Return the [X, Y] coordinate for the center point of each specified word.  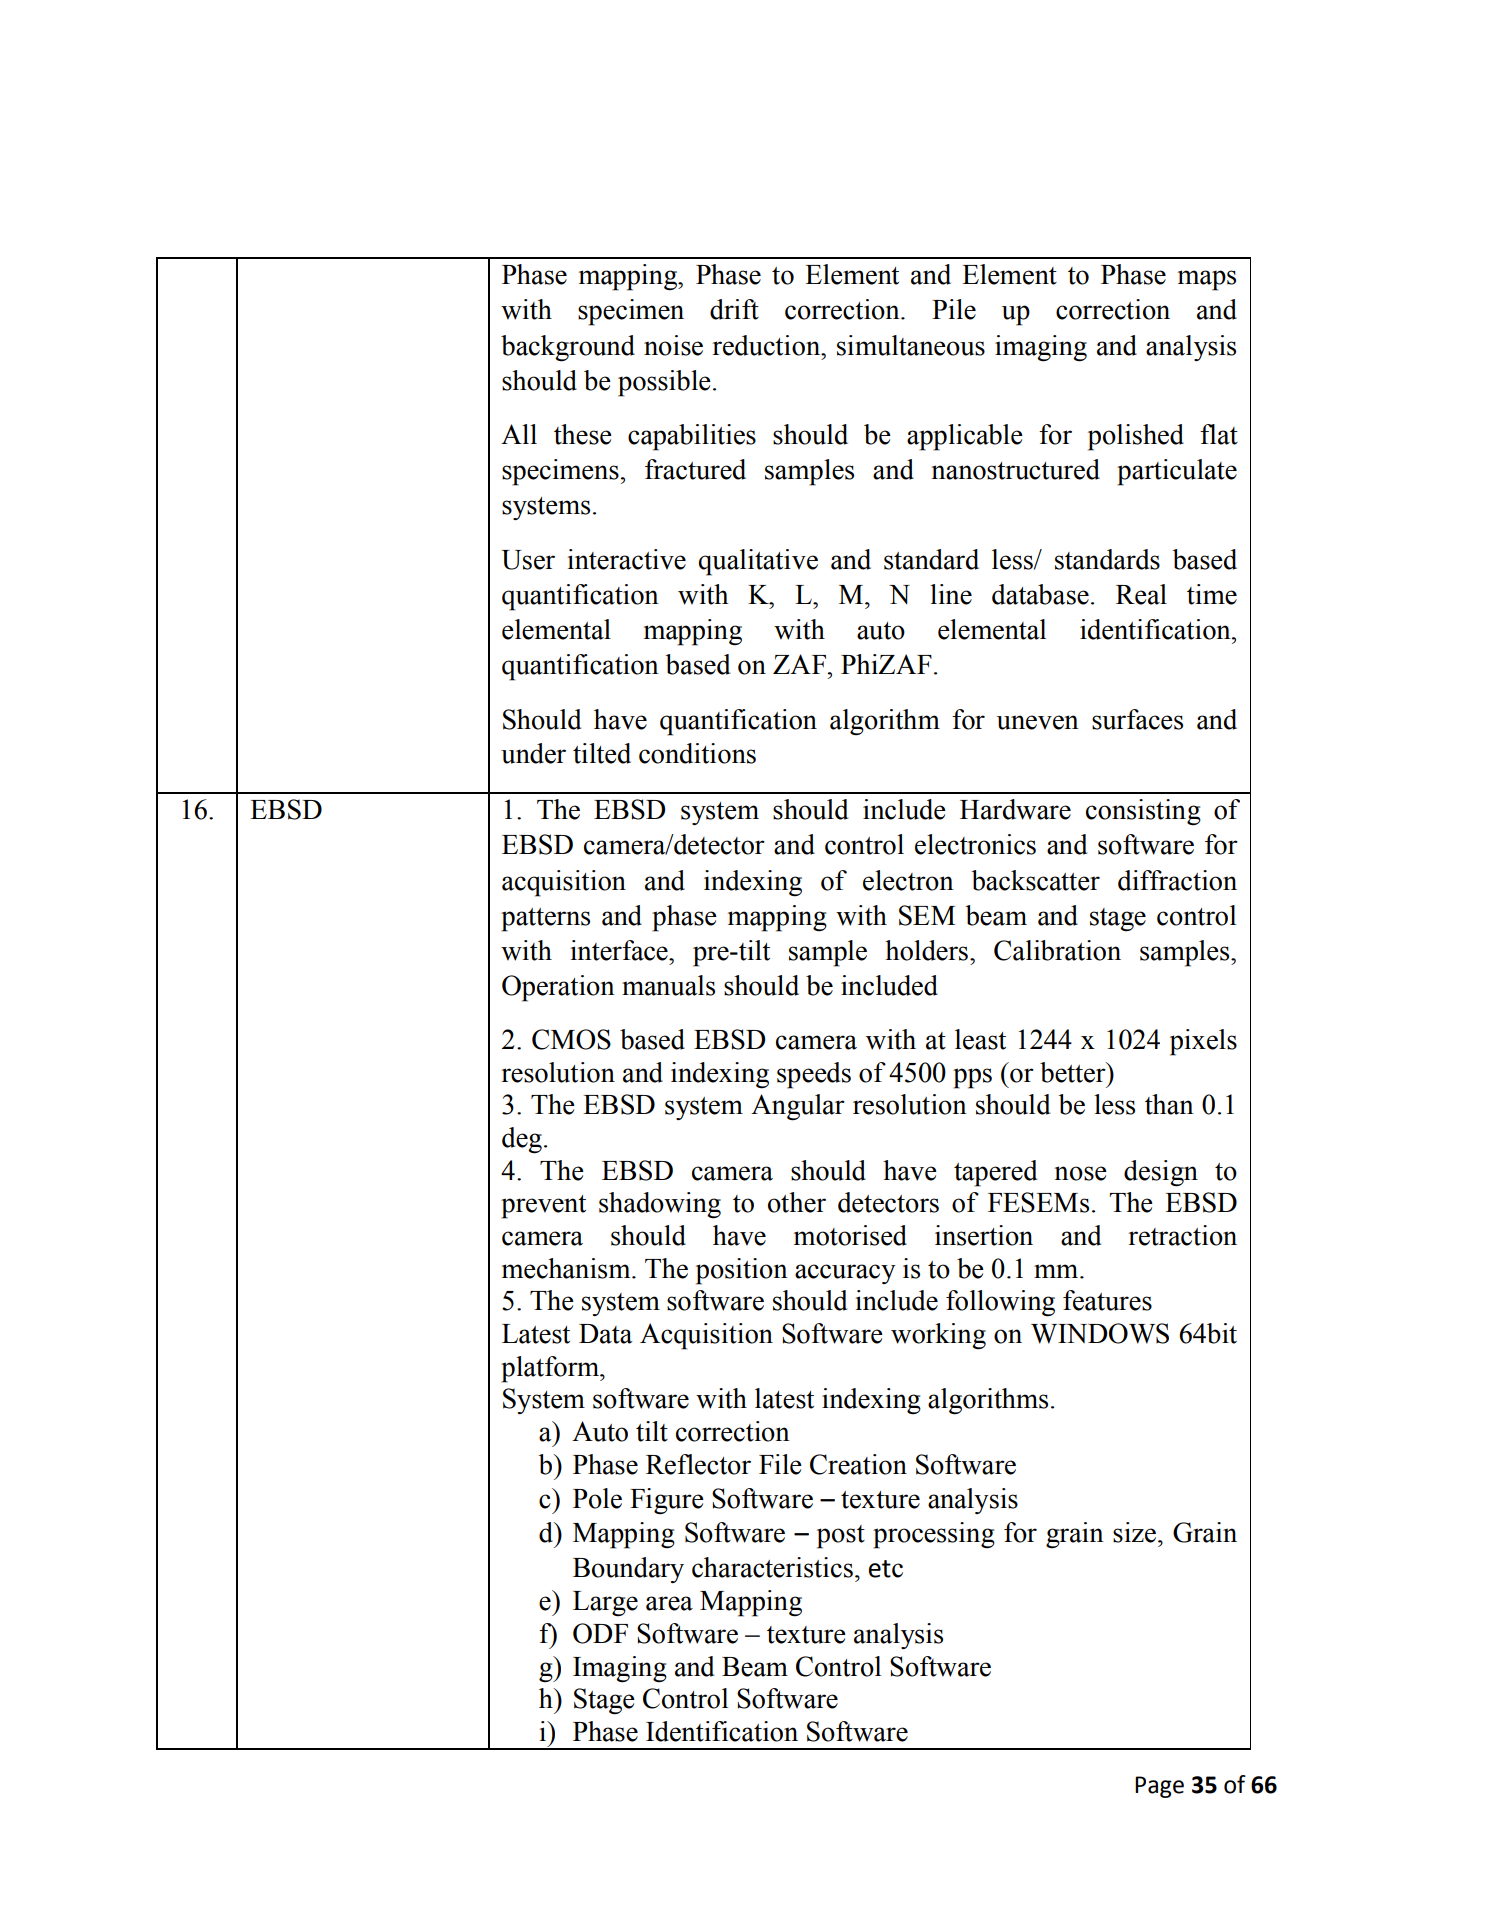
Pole [597, 1498]
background [568, 348]
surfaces [1137, 719]
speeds [814, 1075]
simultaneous [911, 345]
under [533, 753]
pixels [1203, 1042]
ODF [600, 1633]
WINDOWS [1100, 1333]
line [951, 594]
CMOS [571, 1039]
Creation [858, 1464]
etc [886, 1569]
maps [1207, 280]
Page [1159, 1787]
